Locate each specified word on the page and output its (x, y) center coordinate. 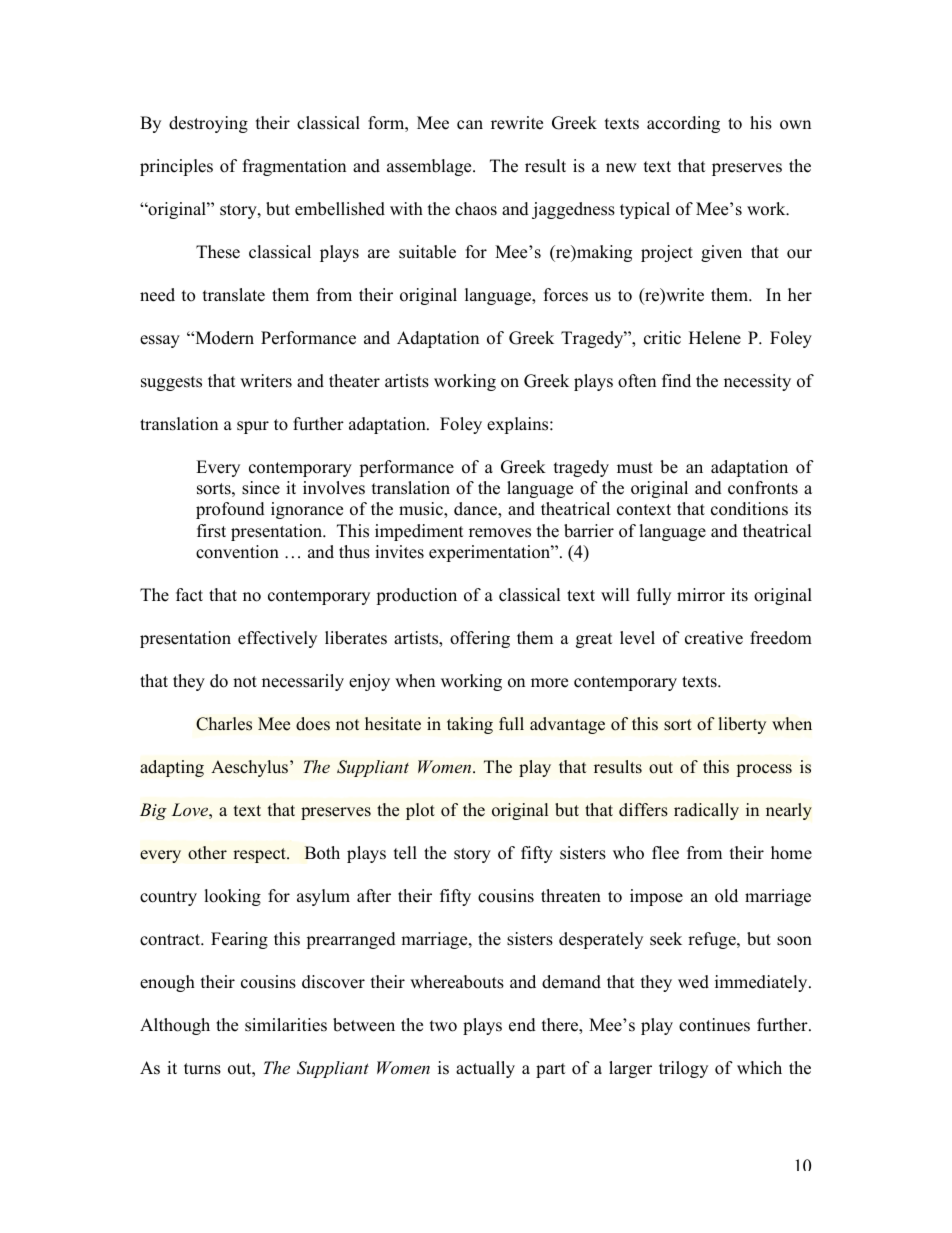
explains (519, 425)
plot (420, 811)
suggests (171, 383)
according (683, 124)
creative (714, 638)
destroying (208, 124)
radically (706, 811)
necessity (757, 382)
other (207, 853)
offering (480, 639)
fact (189, 595)
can (470, 125)
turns (202, 1069)
